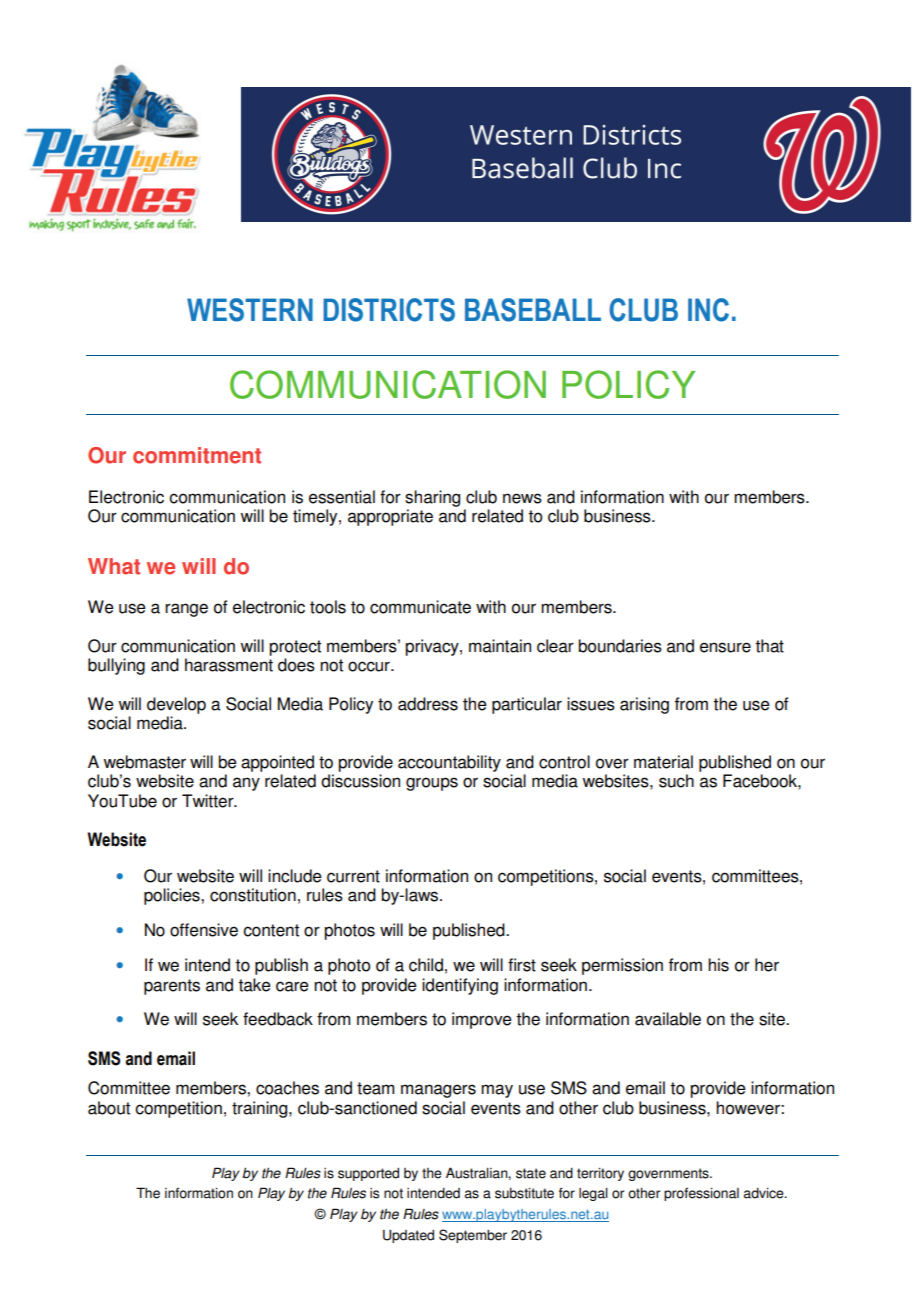  What do you see at coordinates (389, 310) in the page?
I see `DISTRICTS` at bounding box center [389, 310].
